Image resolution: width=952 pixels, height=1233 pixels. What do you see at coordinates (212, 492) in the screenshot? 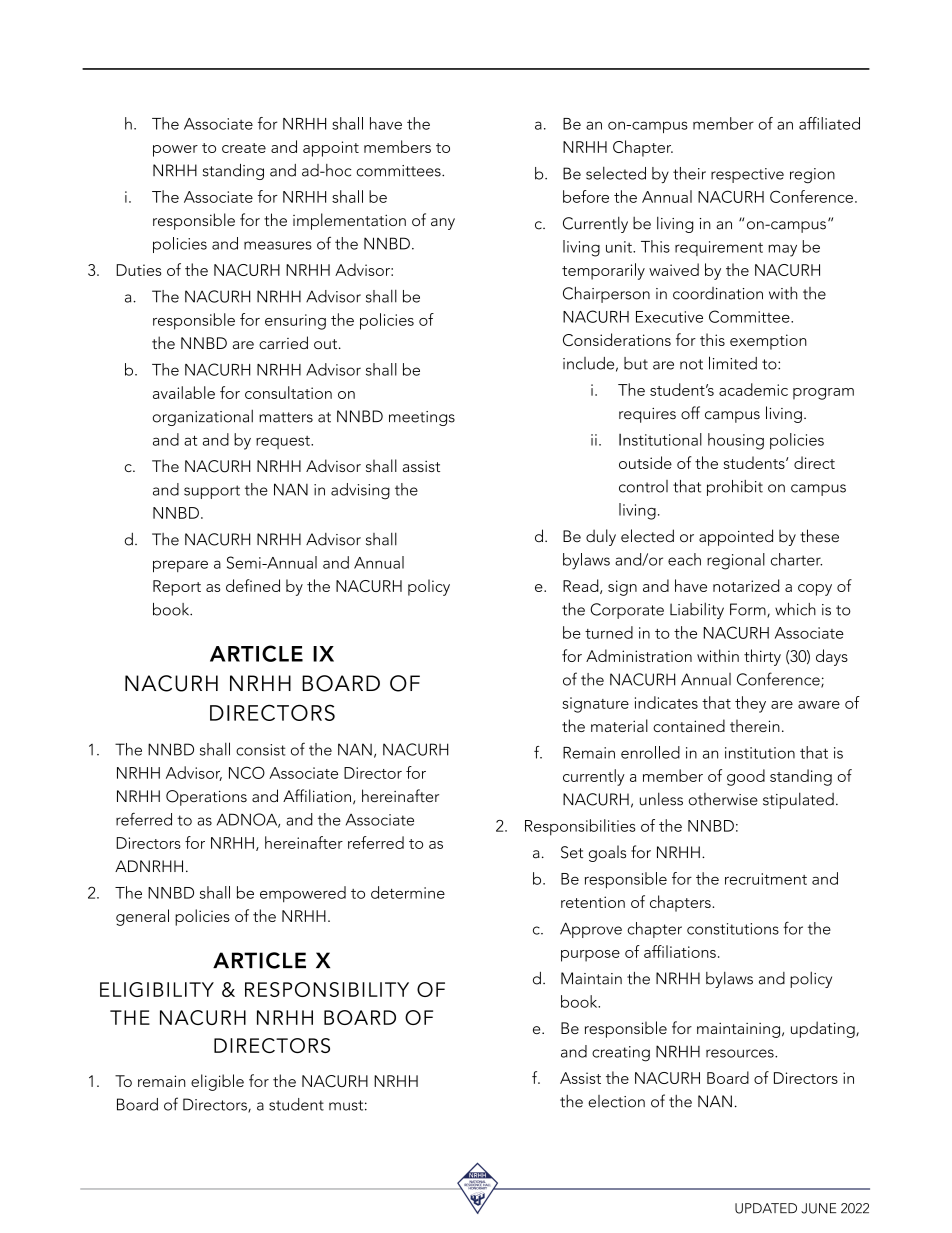
I see `support` at bounding box center [212, 492].
